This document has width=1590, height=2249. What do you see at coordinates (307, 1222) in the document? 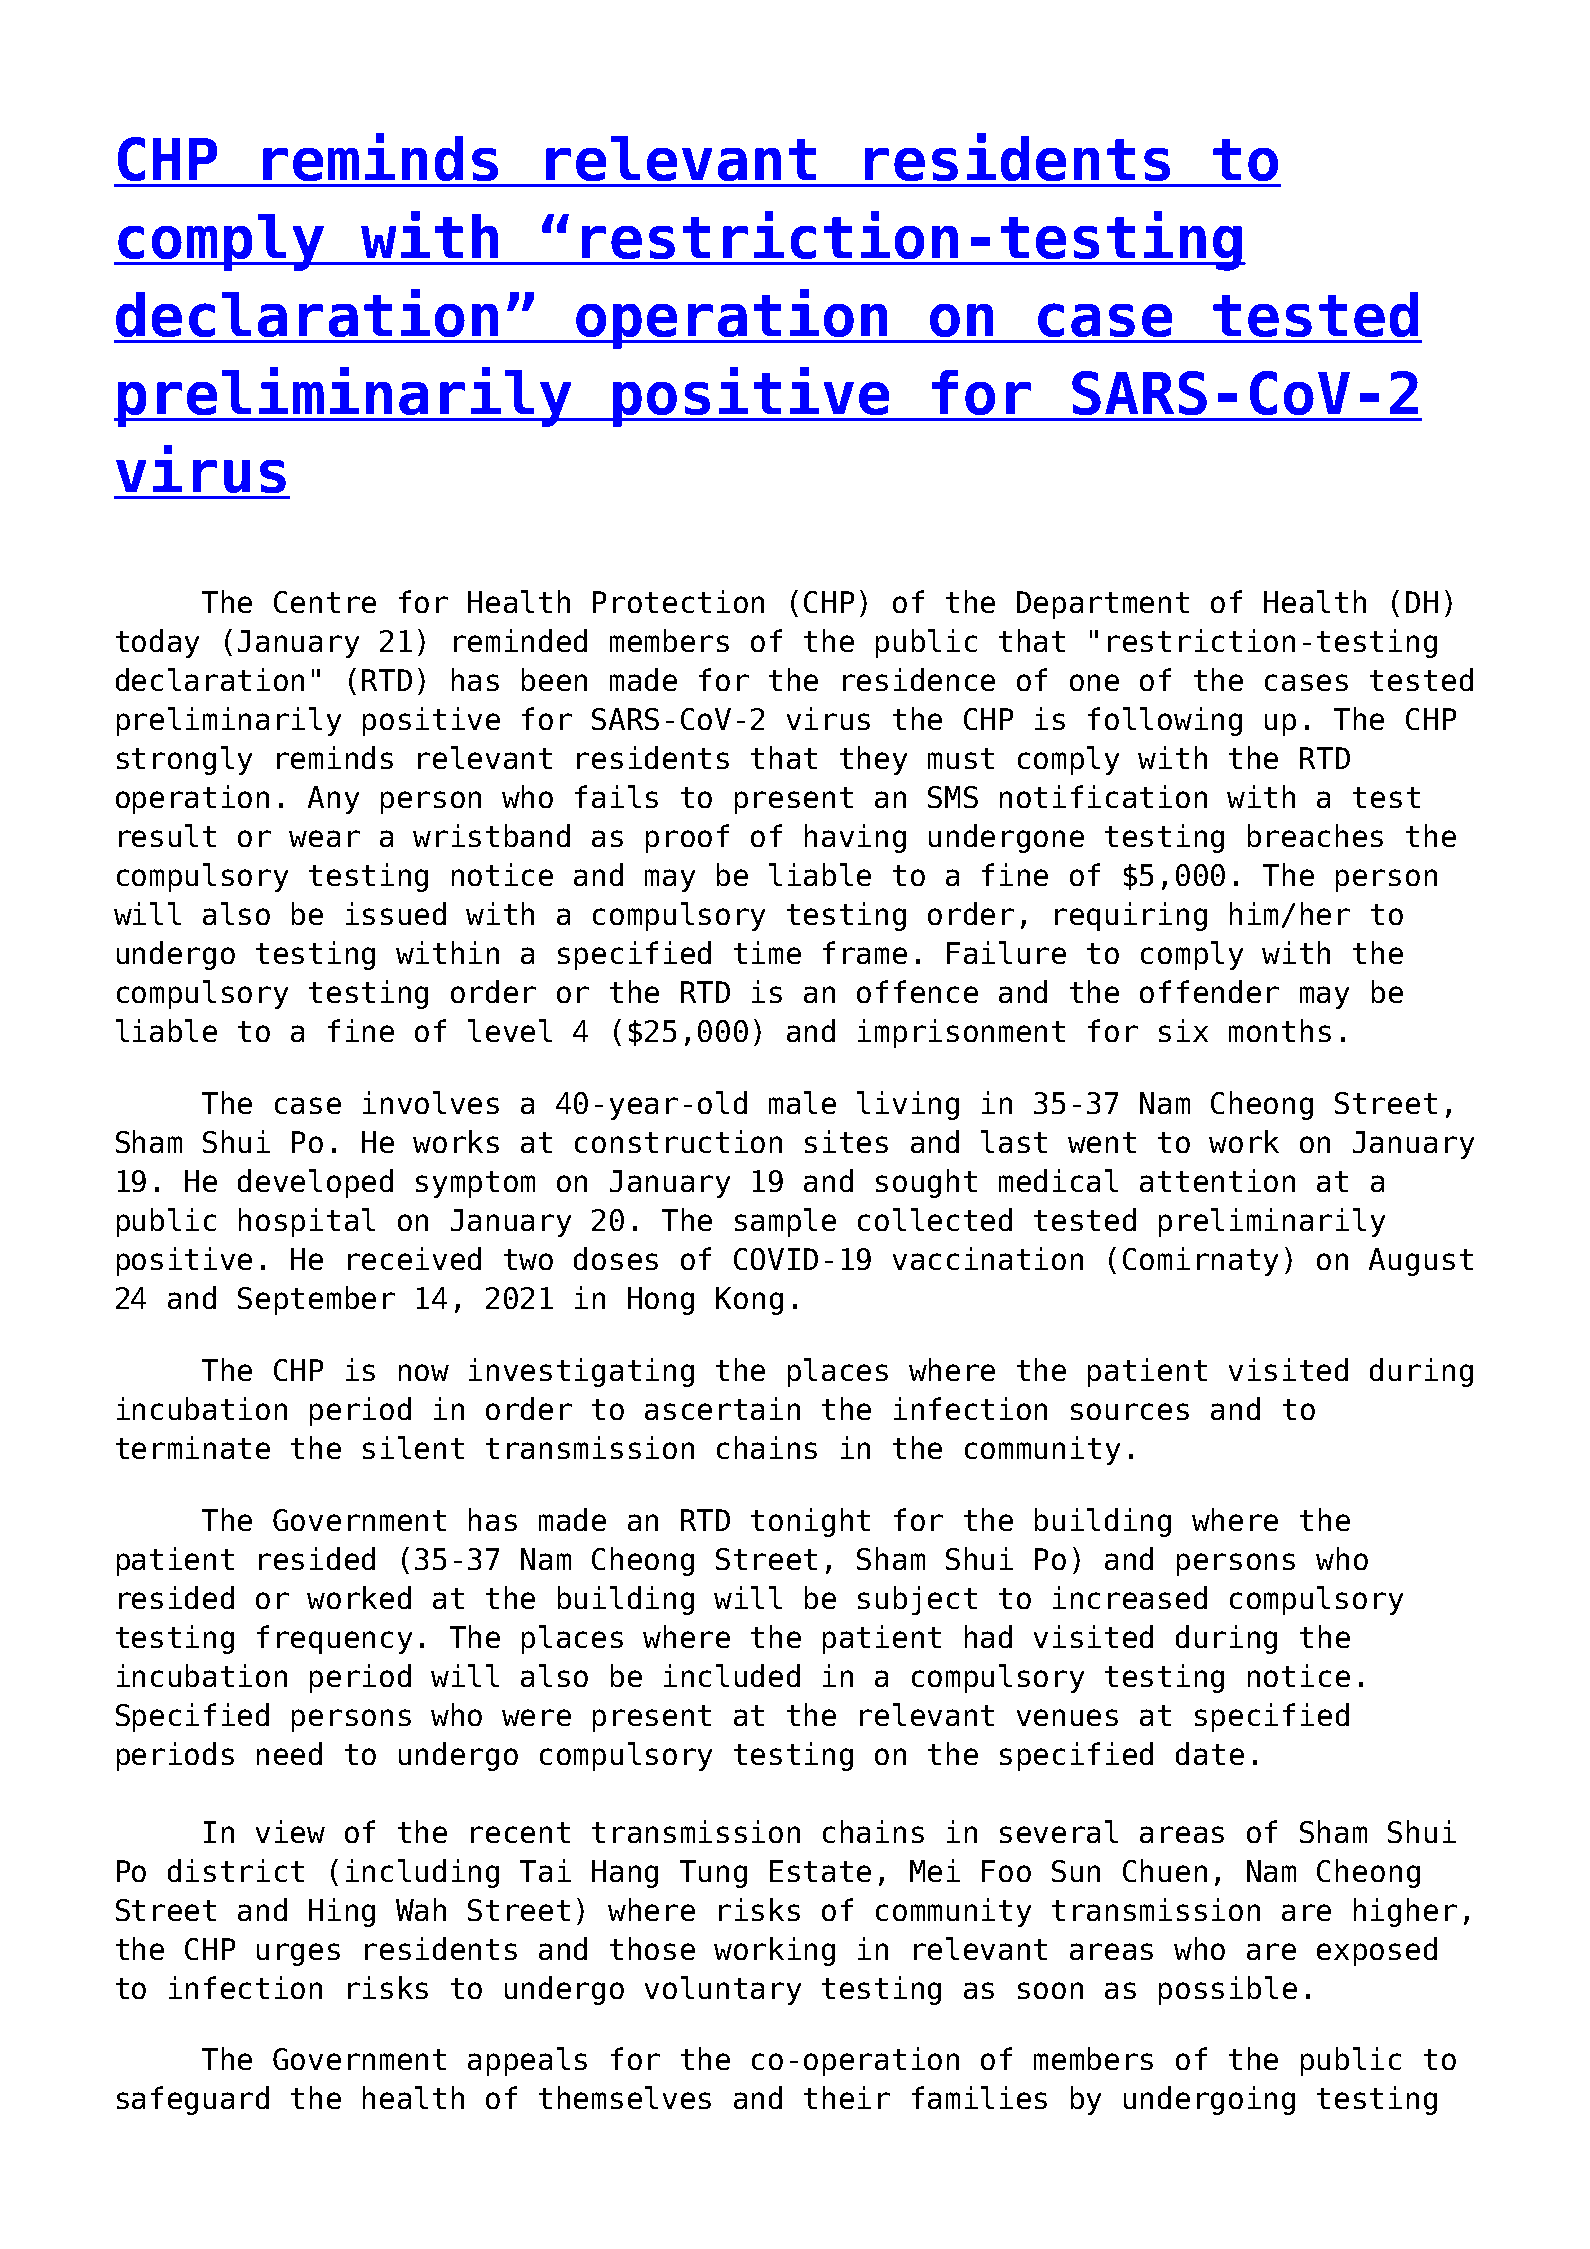
I see `hospital` at bounding box center [307, 1222].
